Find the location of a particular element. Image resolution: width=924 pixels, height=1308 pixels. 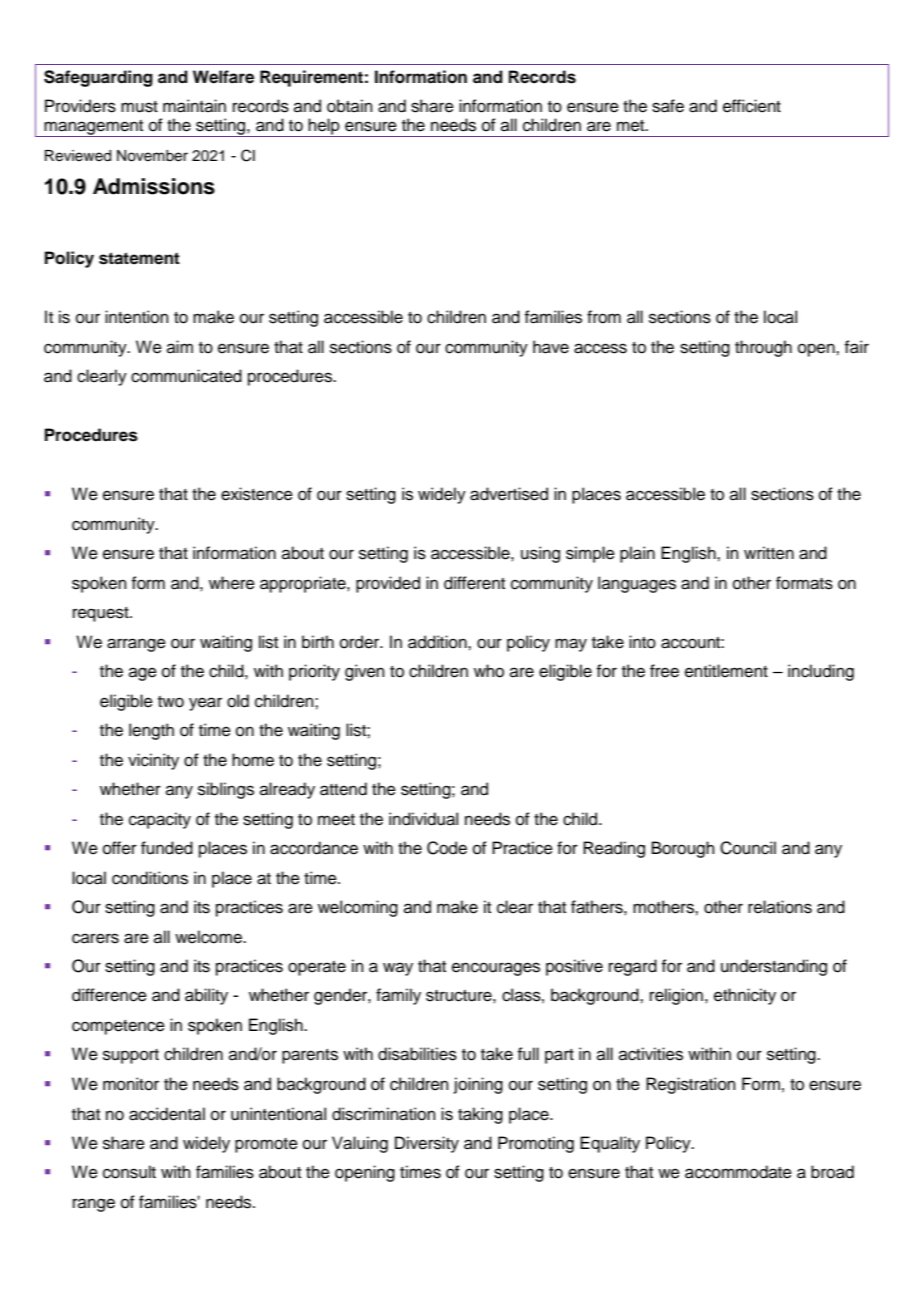

taking is located at coordinates (480, 1115).
